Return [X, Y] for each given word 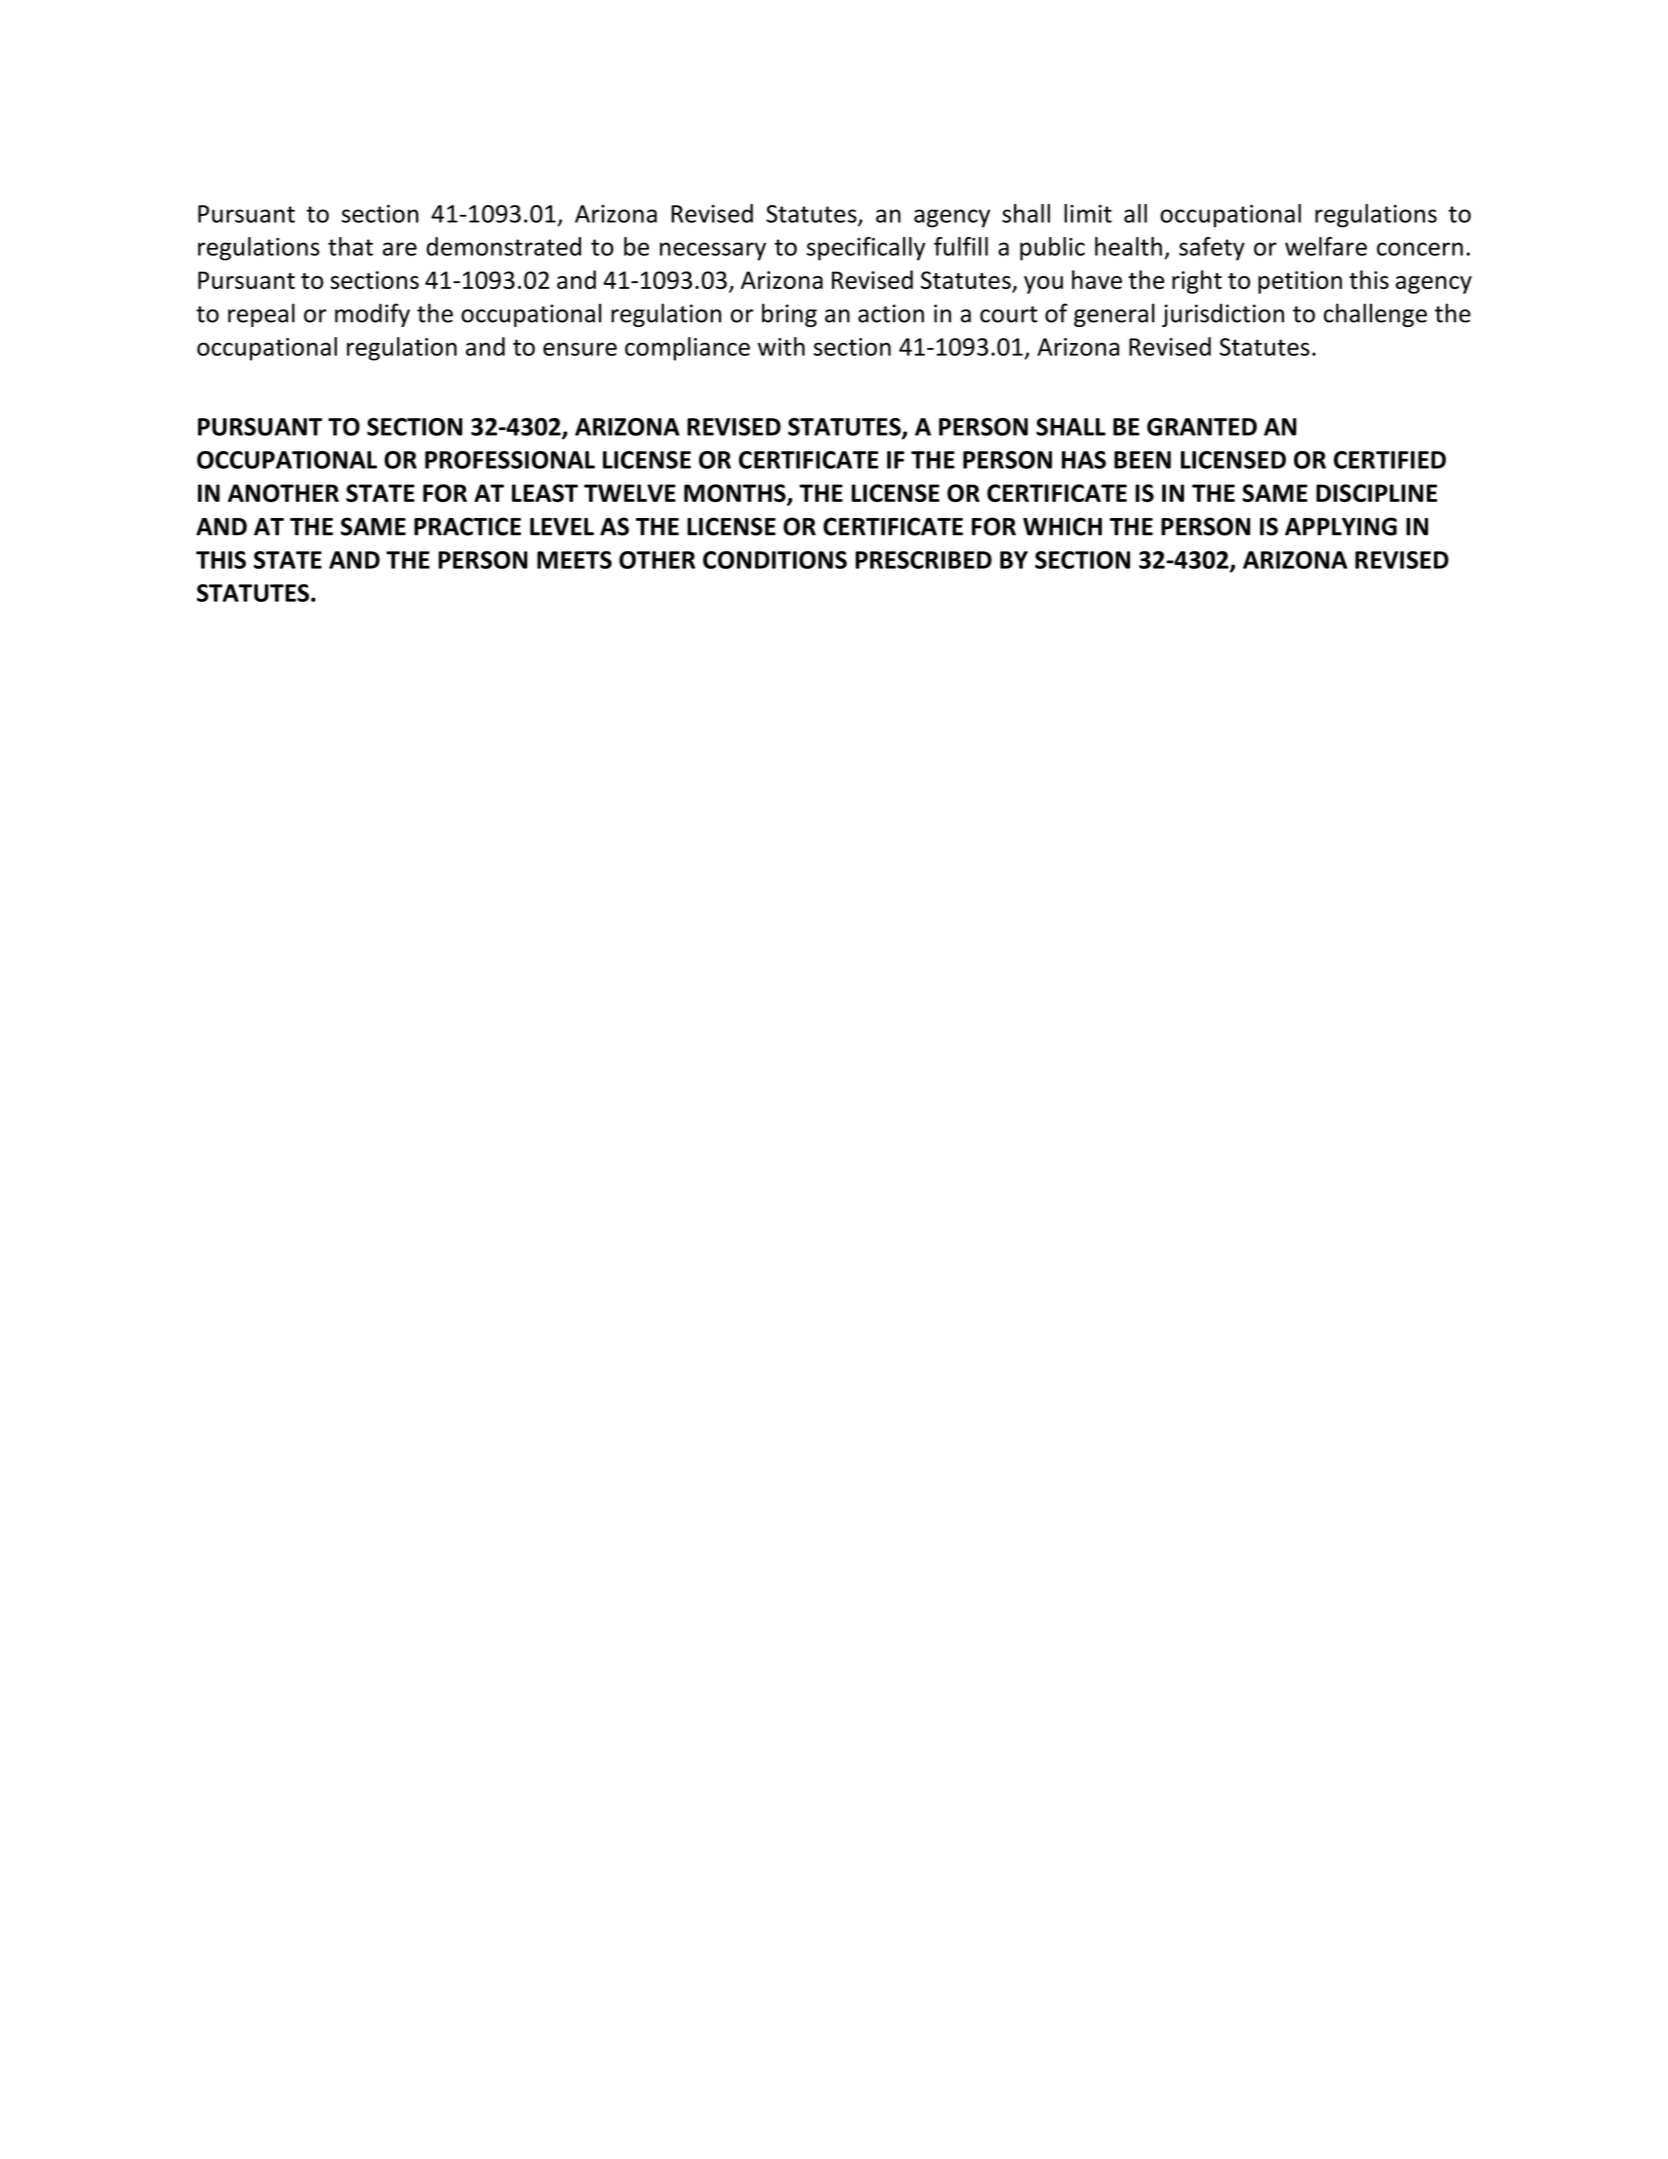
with [781, 346]
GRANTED [1202, 427]
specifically [866, 249]
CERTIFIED [1390, 460]
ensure [580, 349]
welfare [1326, 246]
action [891, 313]
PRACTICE [467, 526]
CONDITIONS [775, 560]
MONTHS [736, 494]
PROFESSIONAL [510, 460]
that [350, 246]
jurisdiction [1223, 315]
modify [372, 315]
